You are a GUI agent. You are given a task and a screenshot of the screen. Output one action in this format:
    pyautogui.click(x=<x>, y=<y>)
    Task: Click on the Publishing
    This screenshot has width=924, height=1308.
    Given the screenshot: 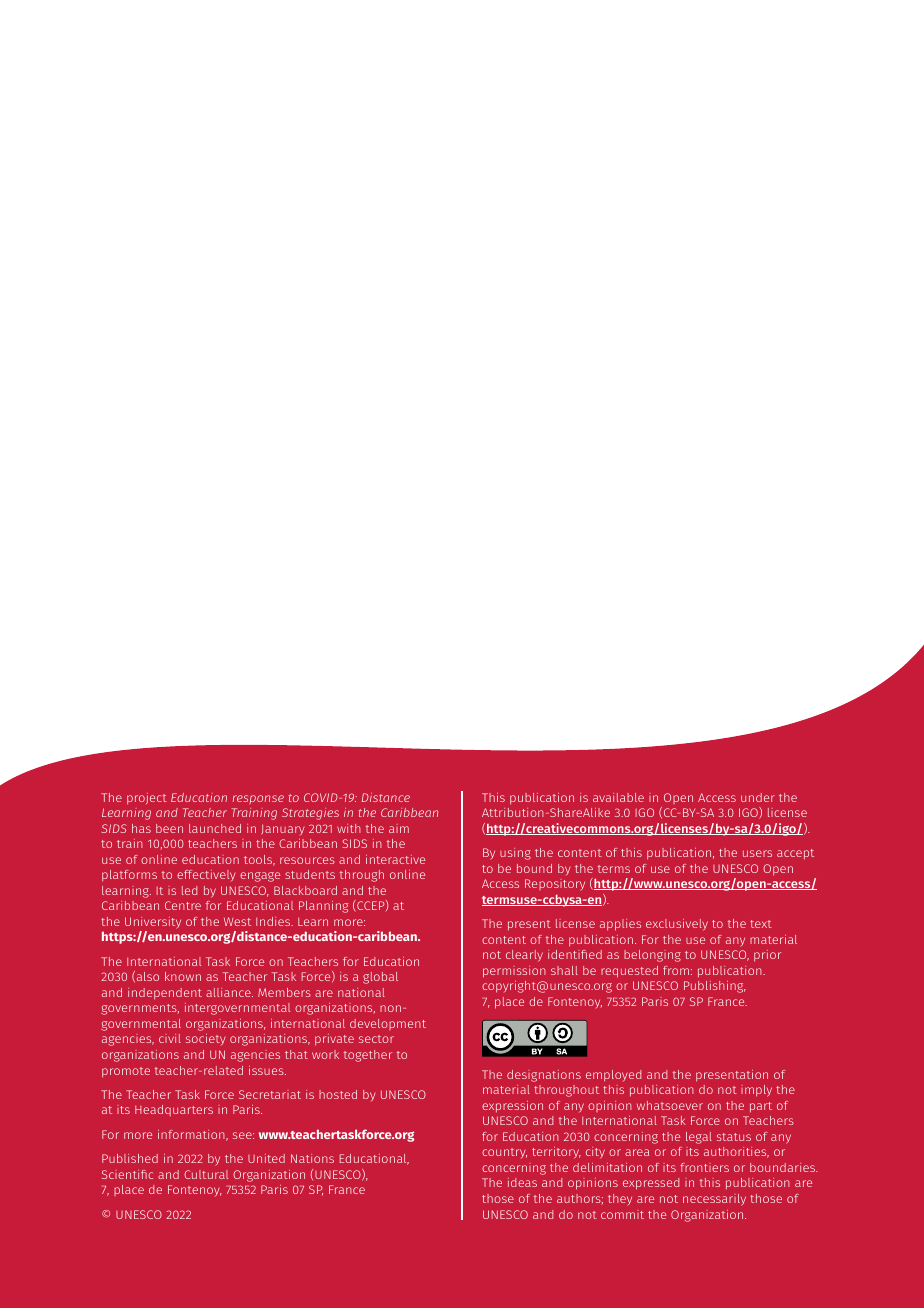 What is the action you would take?
    pyautogui.click(x=715, y=987)
